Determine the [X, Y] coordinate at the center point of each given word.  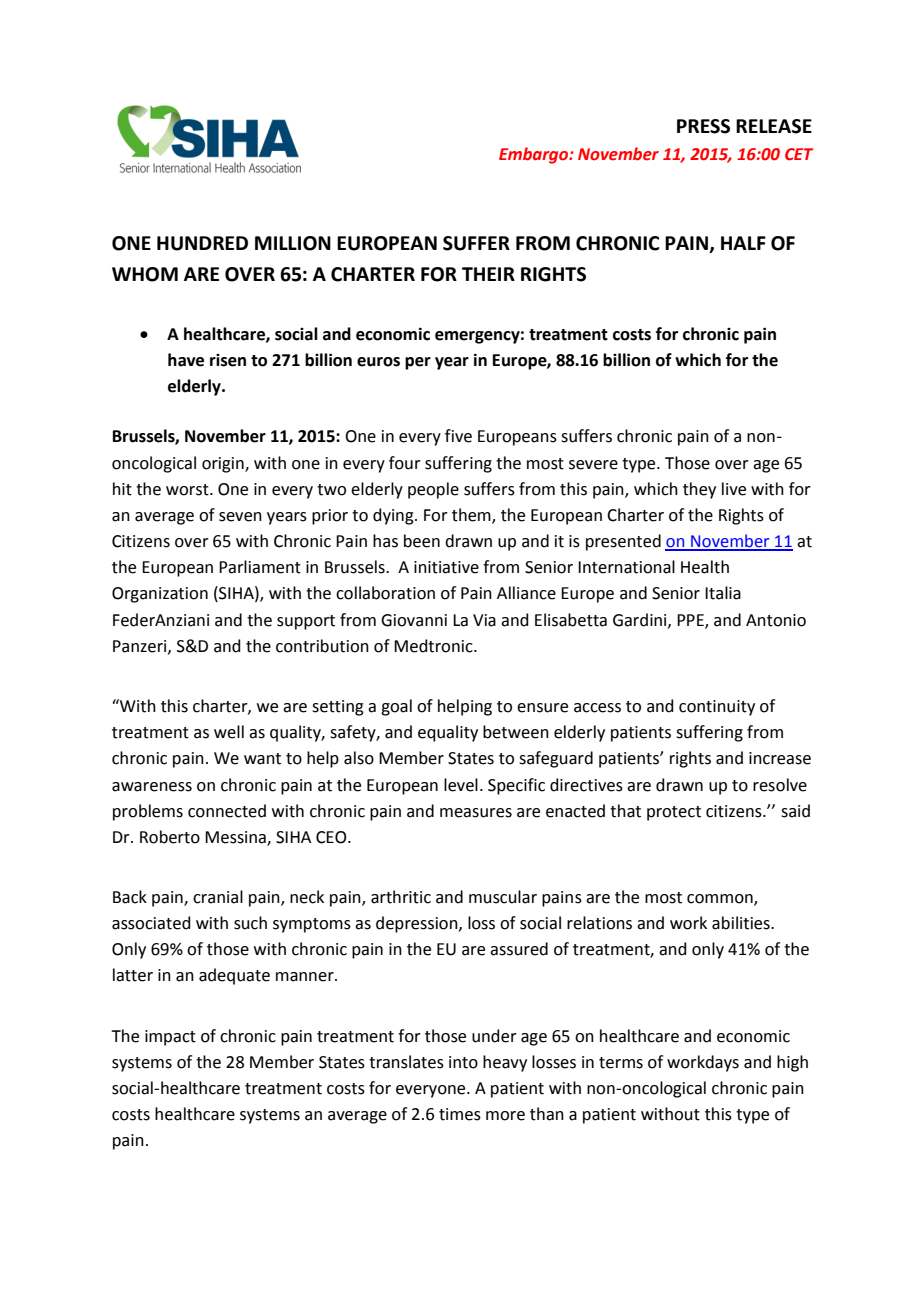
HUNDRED [202, 243]
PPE [691, 621]
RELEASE [774, 126]
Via [484, 620]
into [463, 1062]
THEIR [488, 274]
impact [170, 1038]
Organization [160, 595]
